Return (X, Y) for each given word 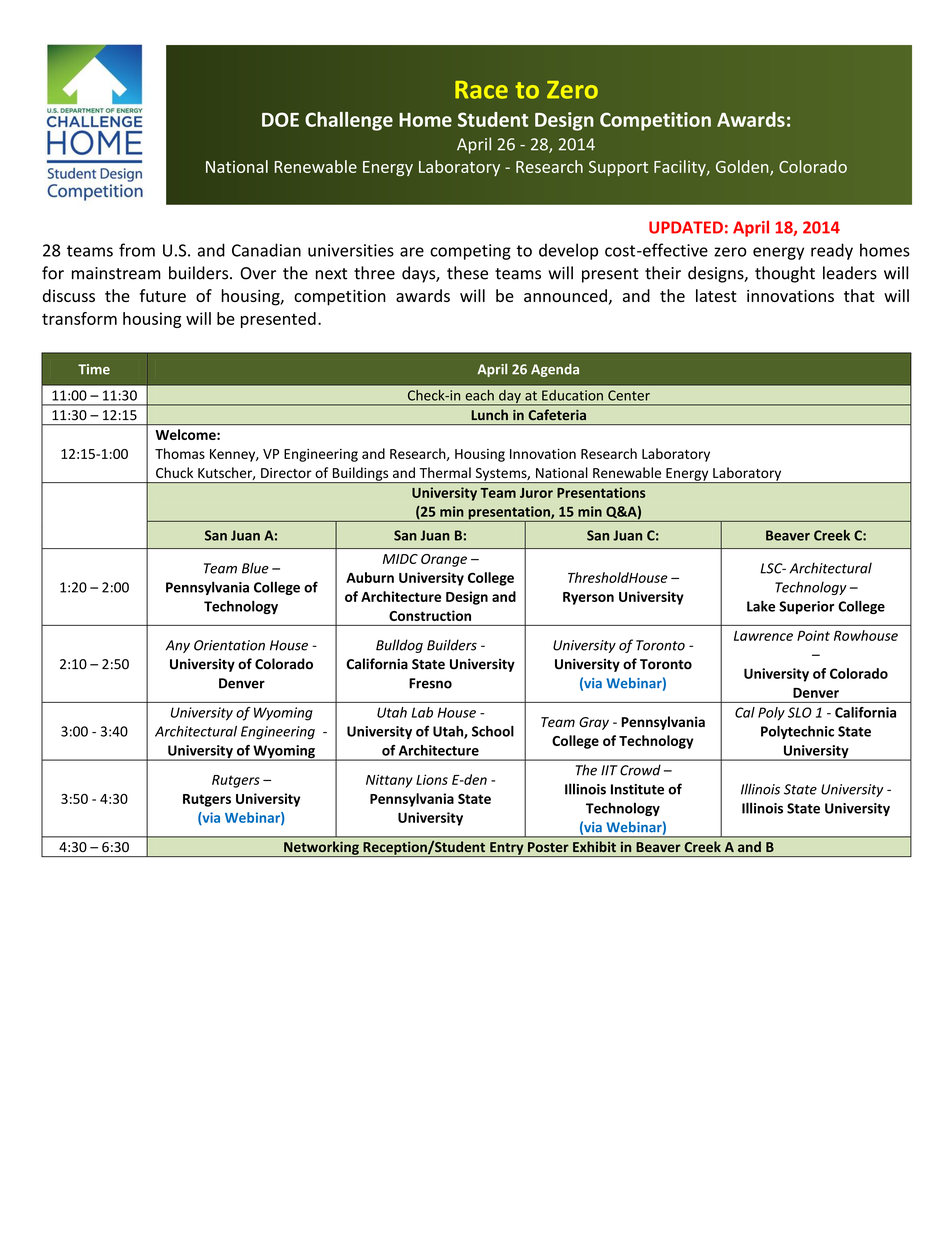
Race (481, 90)
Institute (637, 789)
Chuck (174, 472)
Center (629, 395)
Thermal (445, 472)
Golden (743, 167)
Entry (507, 849)
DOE (280, 119)
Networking (321, 849)
